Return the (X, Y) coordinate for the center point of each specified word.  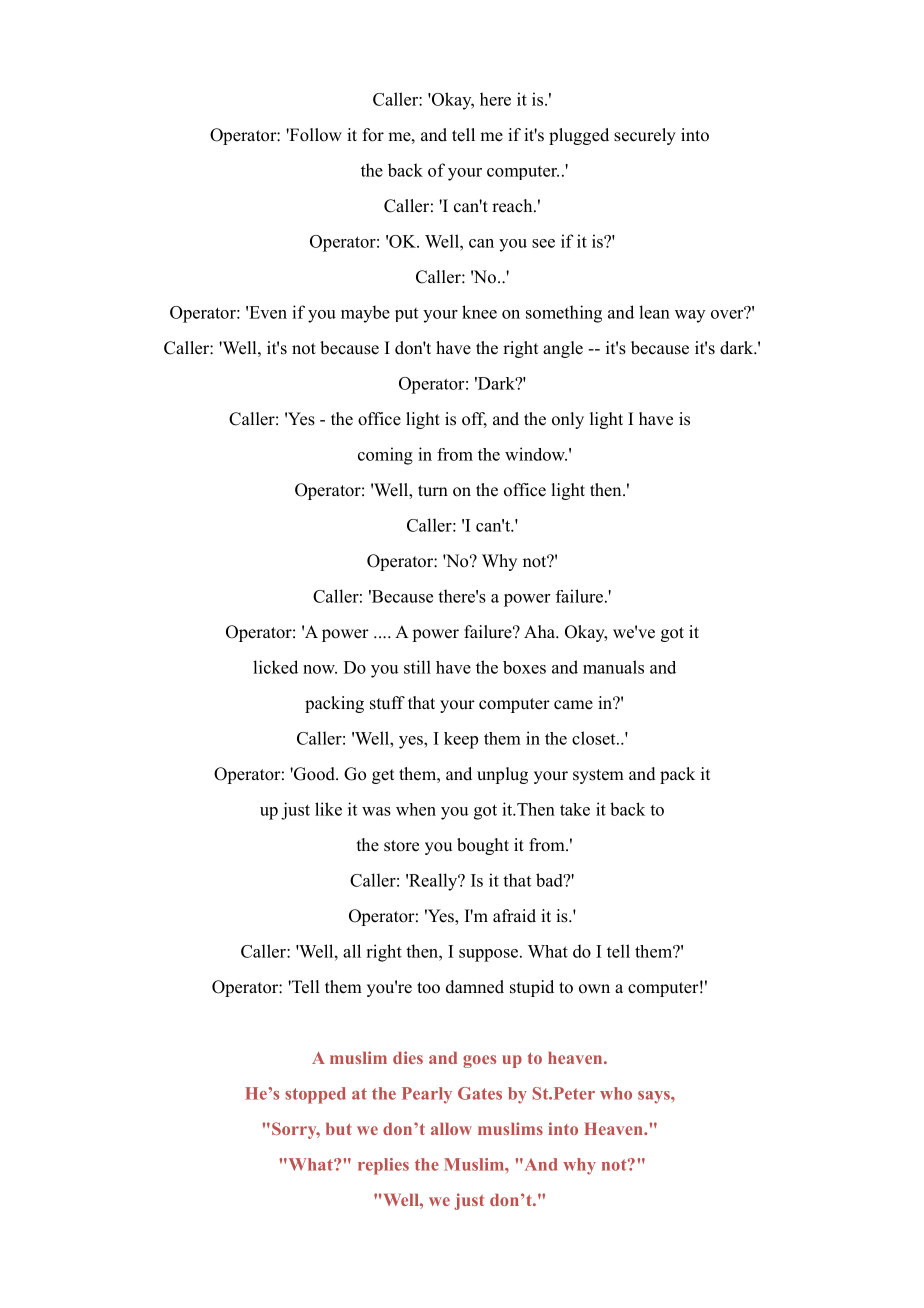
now (320, 669)
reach (513, 206)
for (373, 135)
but (339, 1129)
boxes (524, 667)
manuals (613, 667)
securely (645, 136)
